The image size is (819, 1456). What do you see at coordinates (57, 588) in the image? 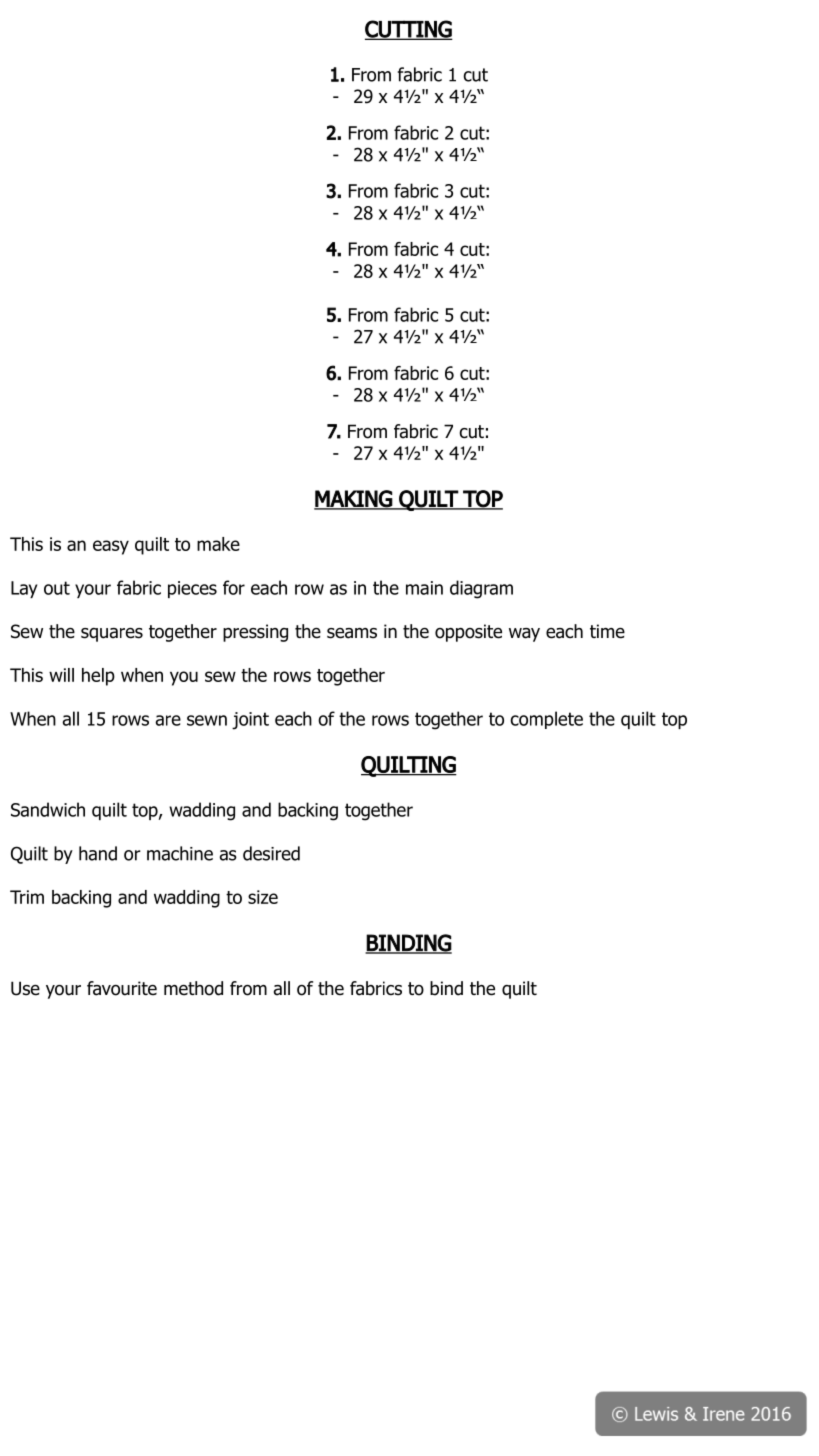
I see `out` at bounding box center [57, 588].
